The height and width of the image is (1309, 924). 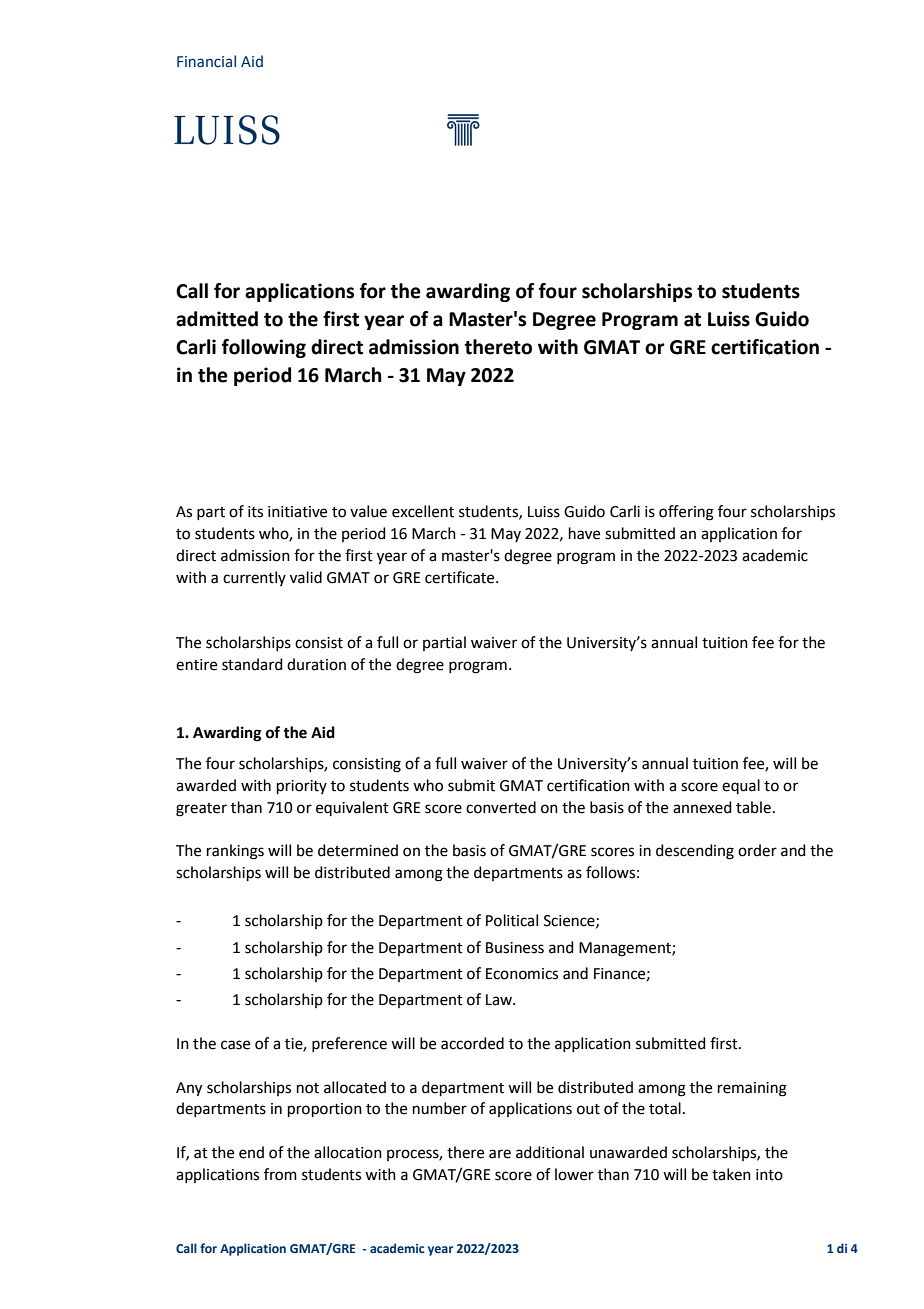 I want to click on priority, so click(x=302, y=787).
